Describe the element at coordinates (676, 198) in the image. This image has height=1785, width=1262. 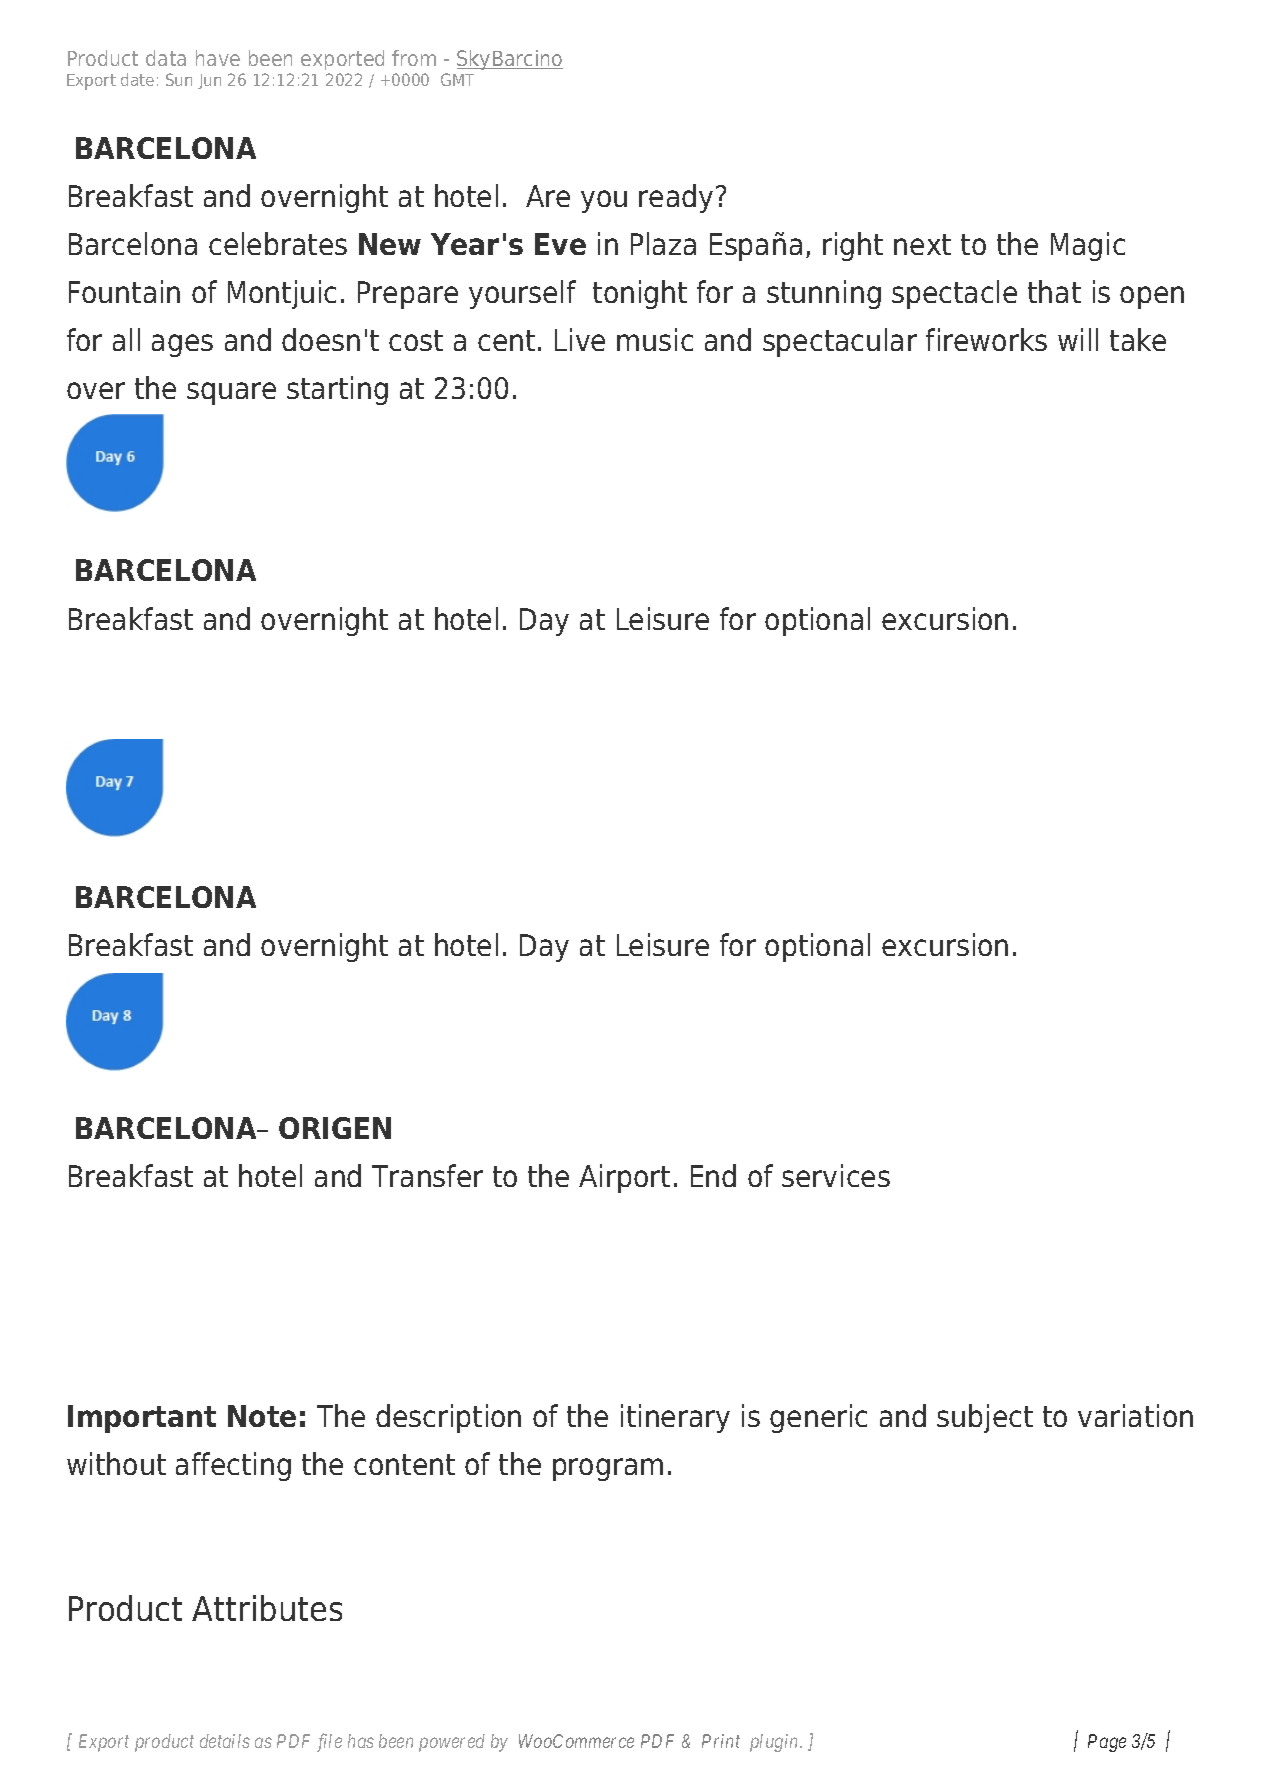
I see `ready` at that location.
